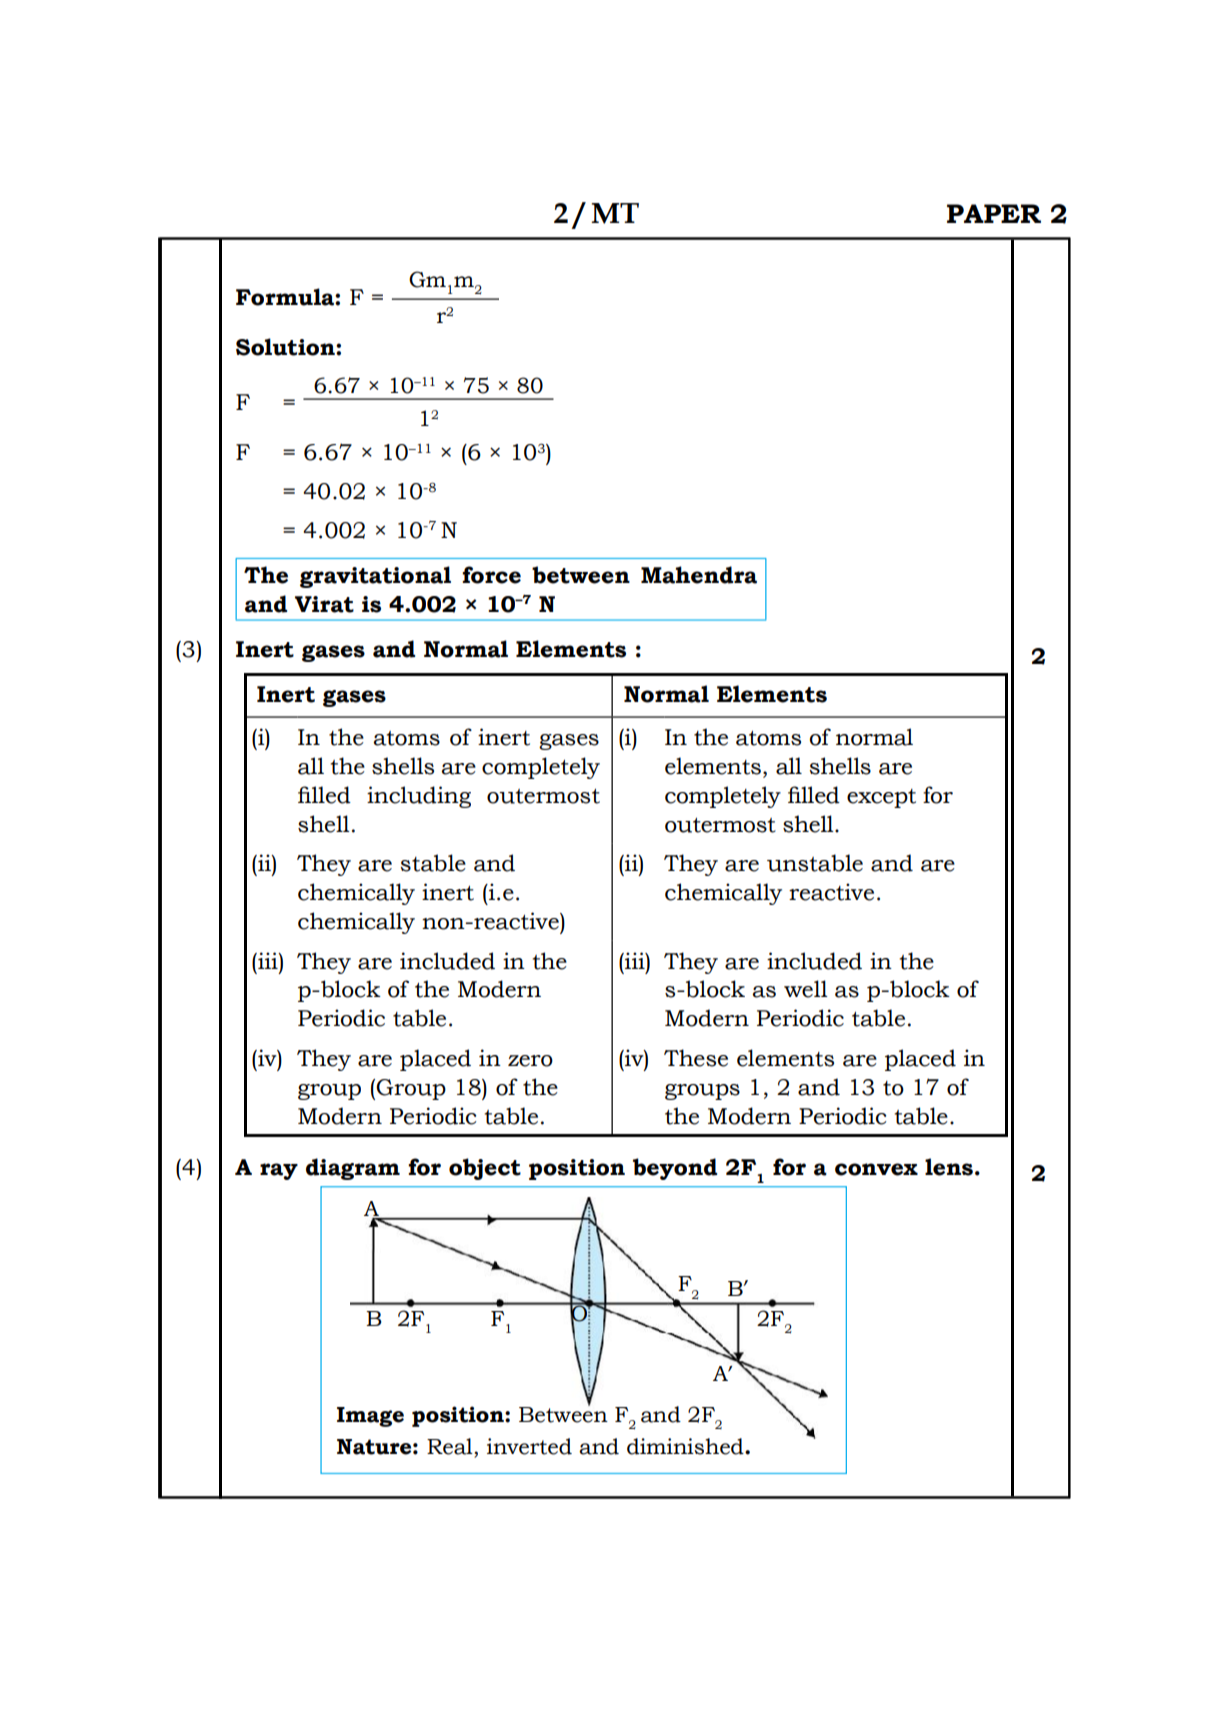 This screenshot has width=1228, height=1736. I want to click on Image, so click(370, 1417).
